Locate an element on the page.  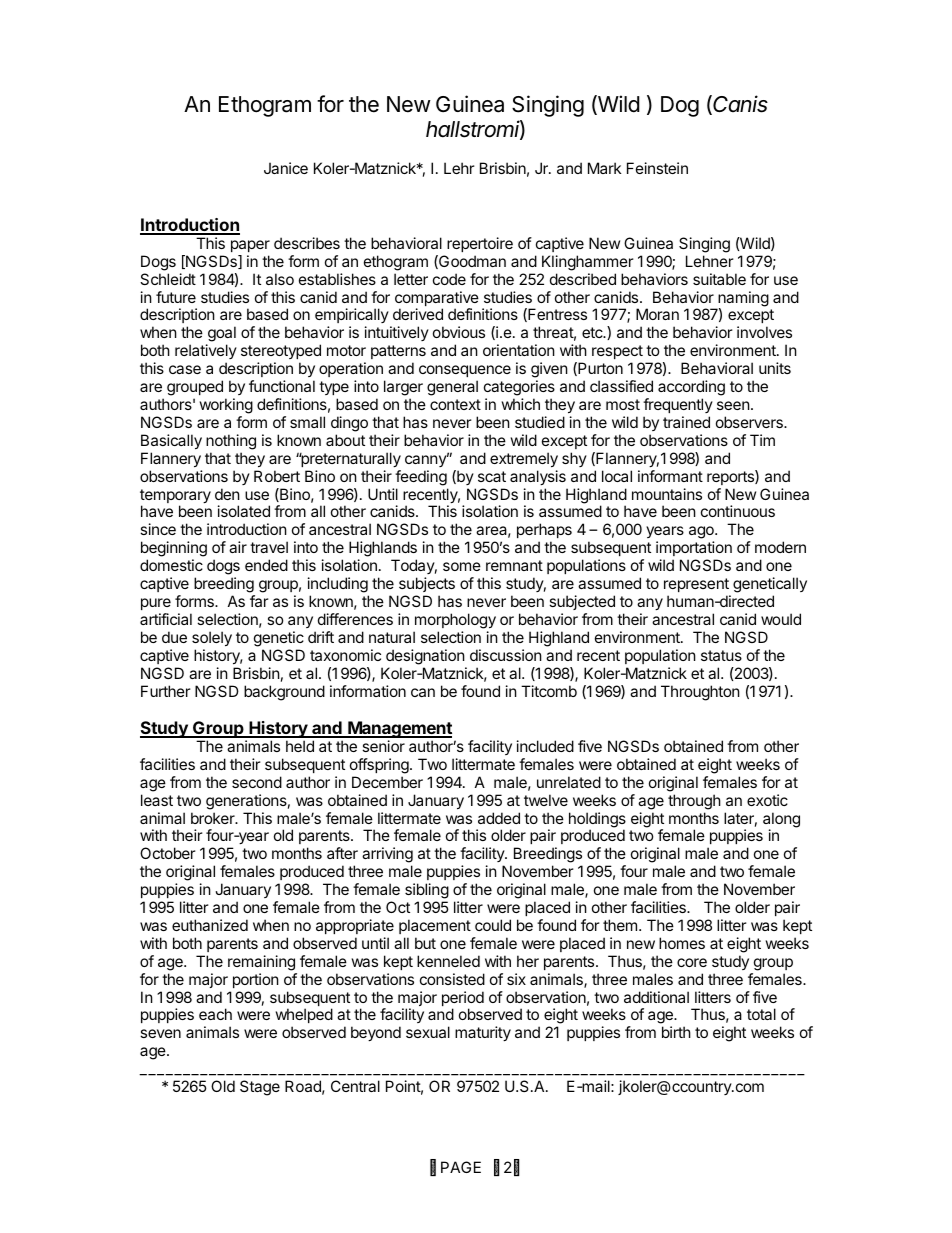
status is located at coordinates (721, 655).
